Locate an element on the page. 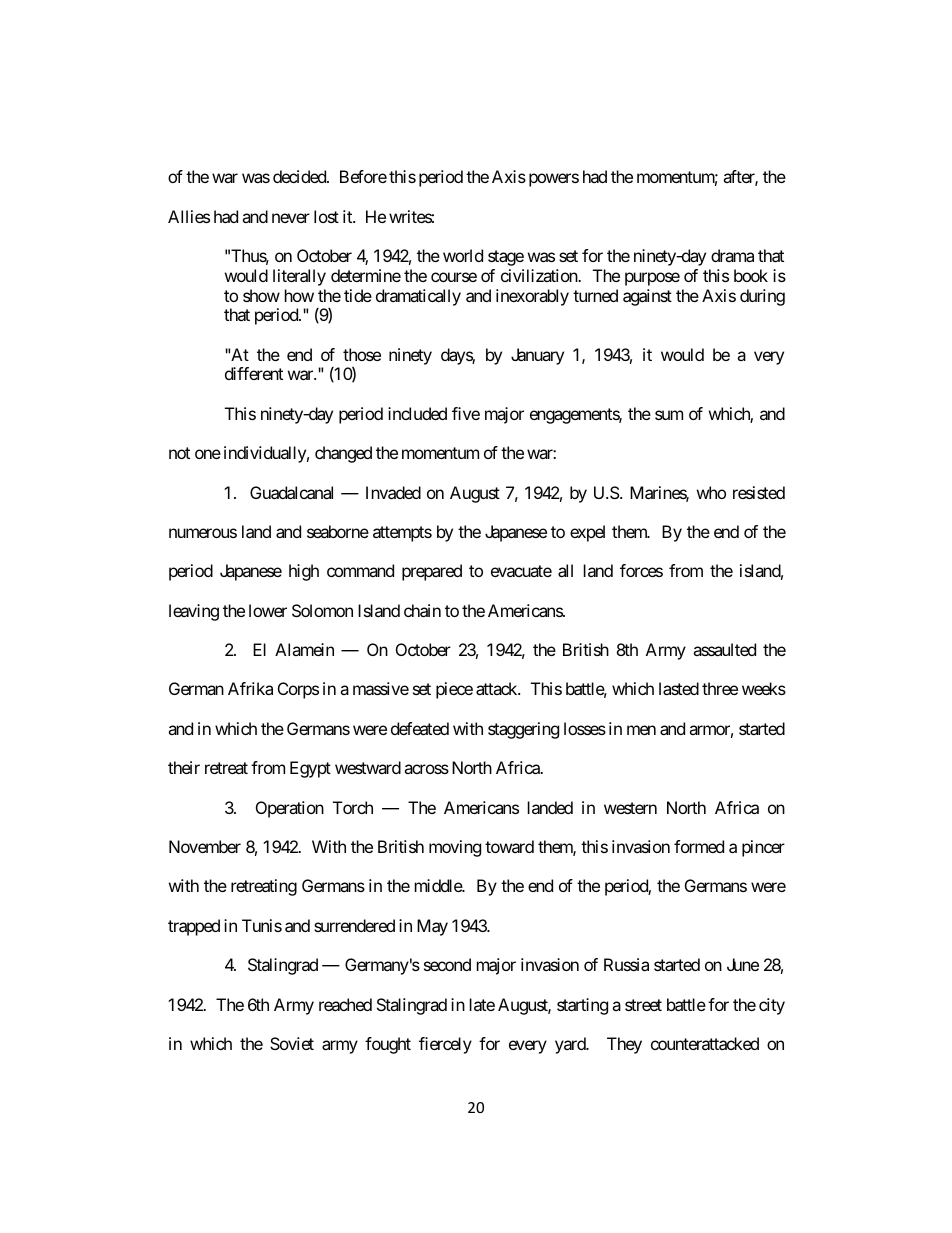 The height and width of the page is (1233, 952). Soviet is located at coordinates (292, 1043).
